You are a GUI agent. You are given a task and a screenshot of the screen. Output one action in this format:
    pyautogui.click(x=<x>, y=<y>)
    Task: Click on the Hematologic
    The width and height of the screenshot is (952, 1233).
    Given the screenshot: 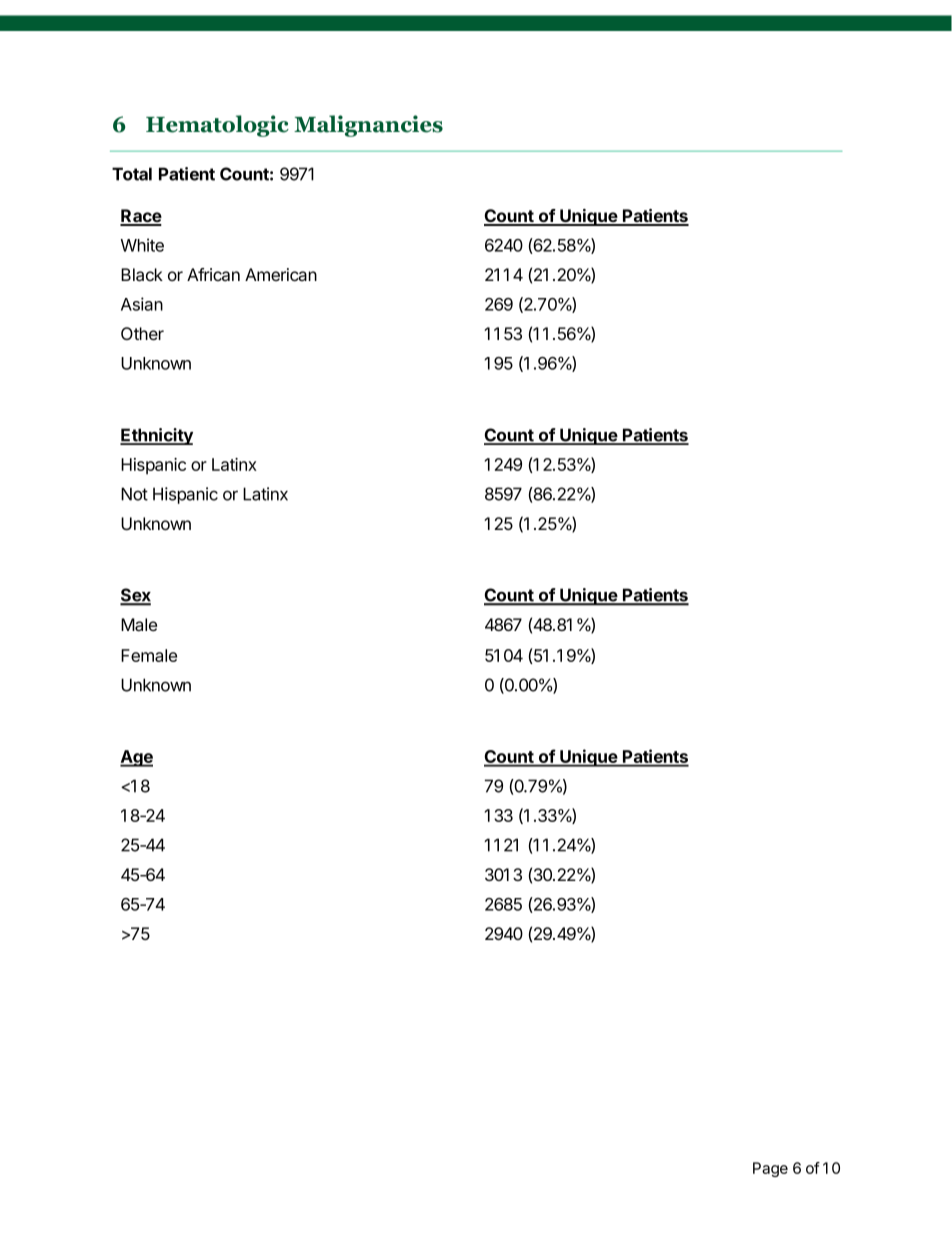 What is the action you would take?
    pyautogui.click(x=217, y=126)
